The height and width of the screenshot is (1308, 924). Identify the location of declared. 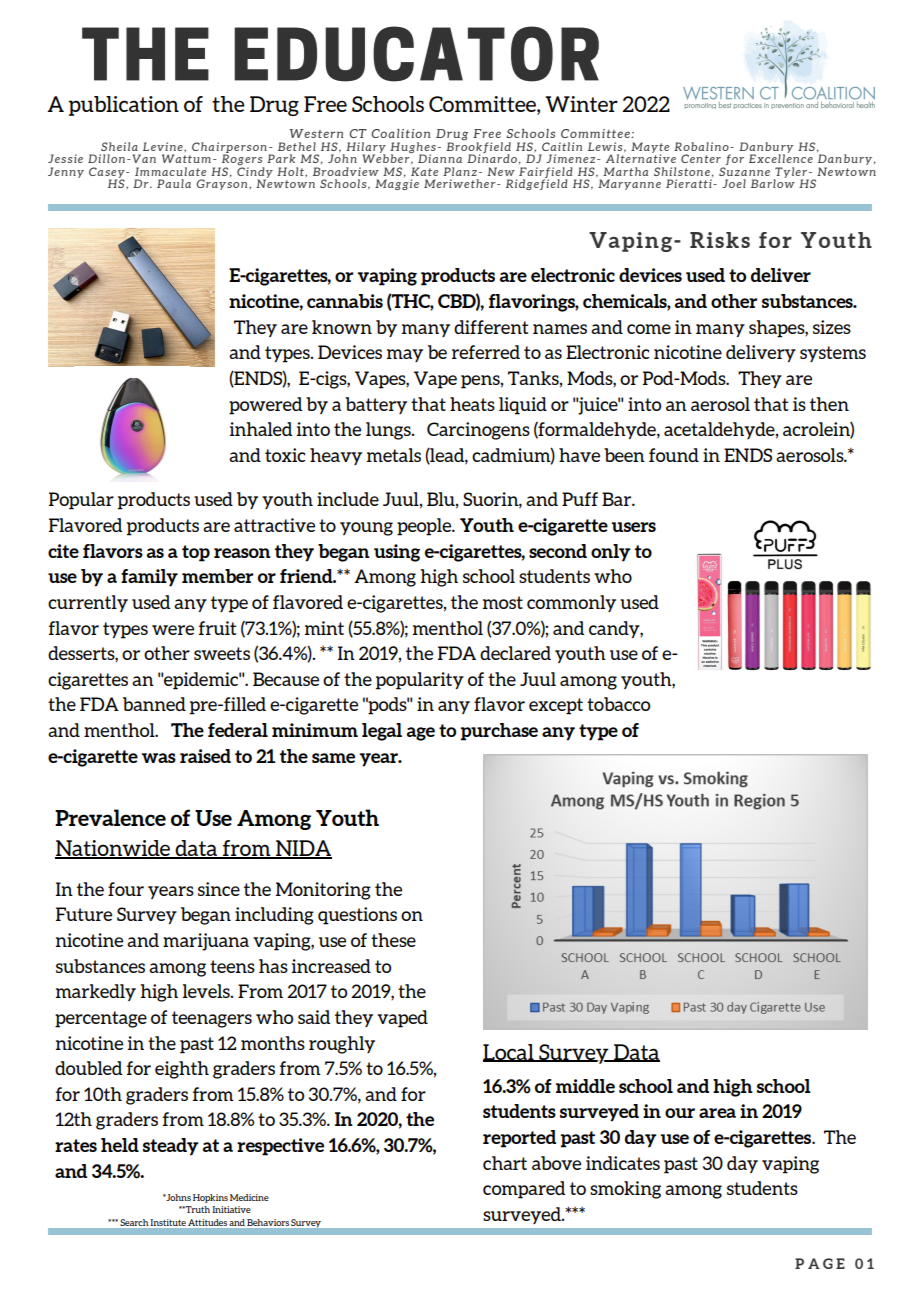
(515, 653).
